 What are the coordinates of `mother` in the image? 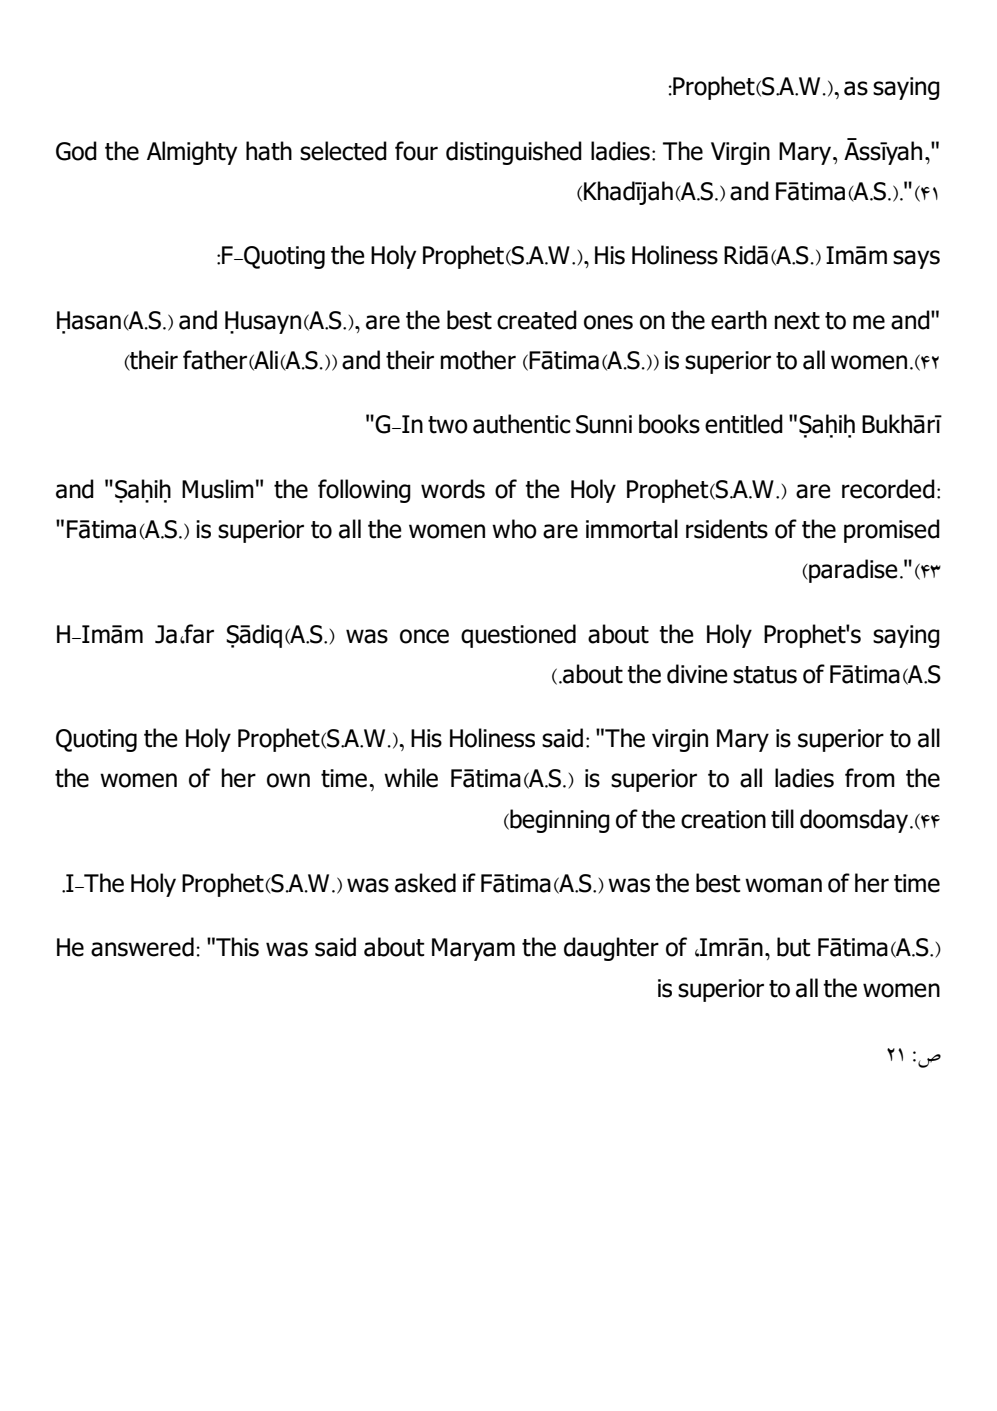 It's located at (478, 360).
